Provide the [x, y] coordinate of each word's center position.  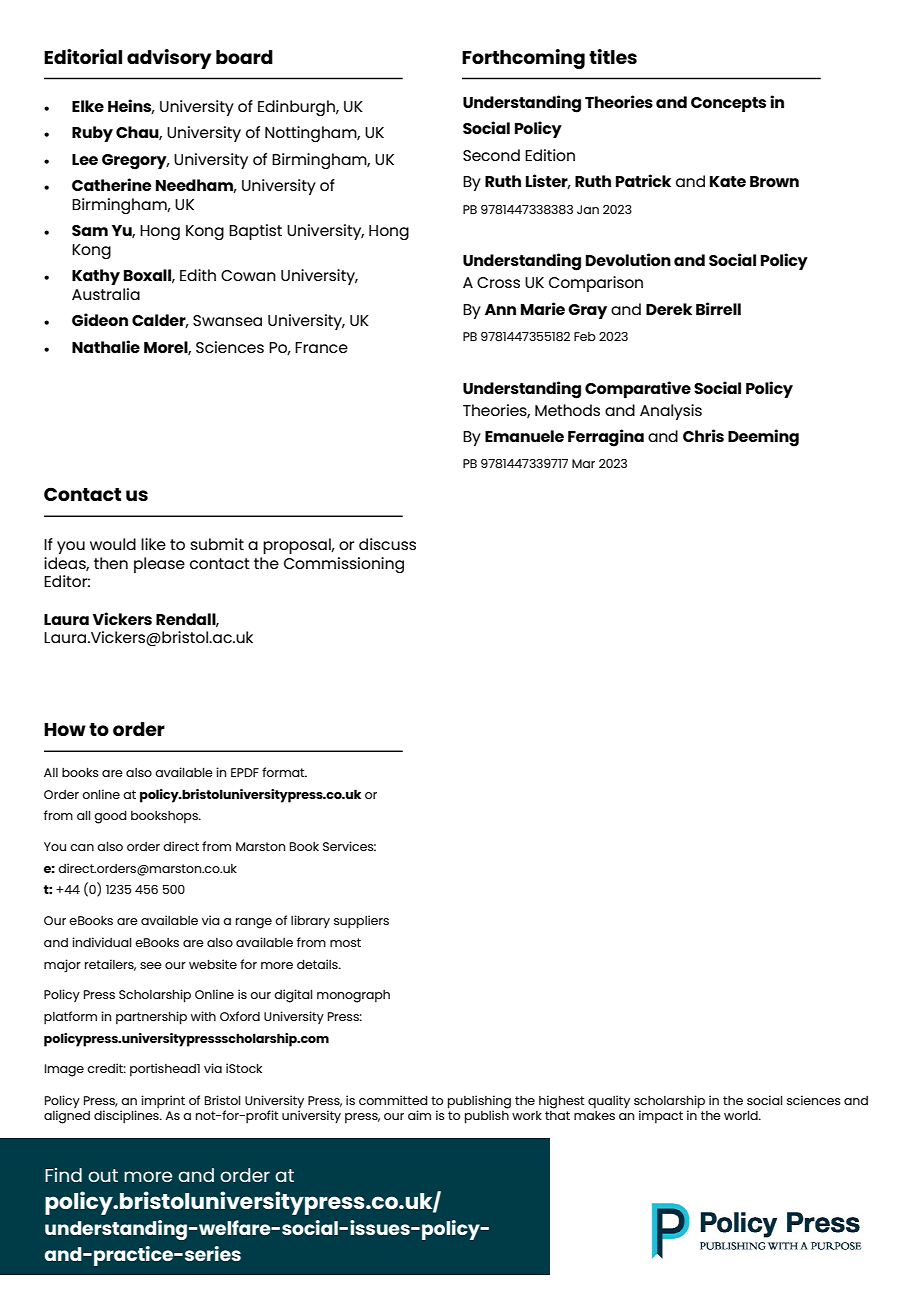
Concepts [728, 104]
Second [491, 155]
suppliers [361, 922]
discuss [387, 544]
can [82, 847]
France [321, 347]
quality [609, 1101]
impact [661, 1116]
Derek [669, 309]
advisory [169, 59]
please [159, 565]
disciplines [127, 1116]
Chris [703, 435]
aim [419, 1115]
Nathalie [106, 346]
